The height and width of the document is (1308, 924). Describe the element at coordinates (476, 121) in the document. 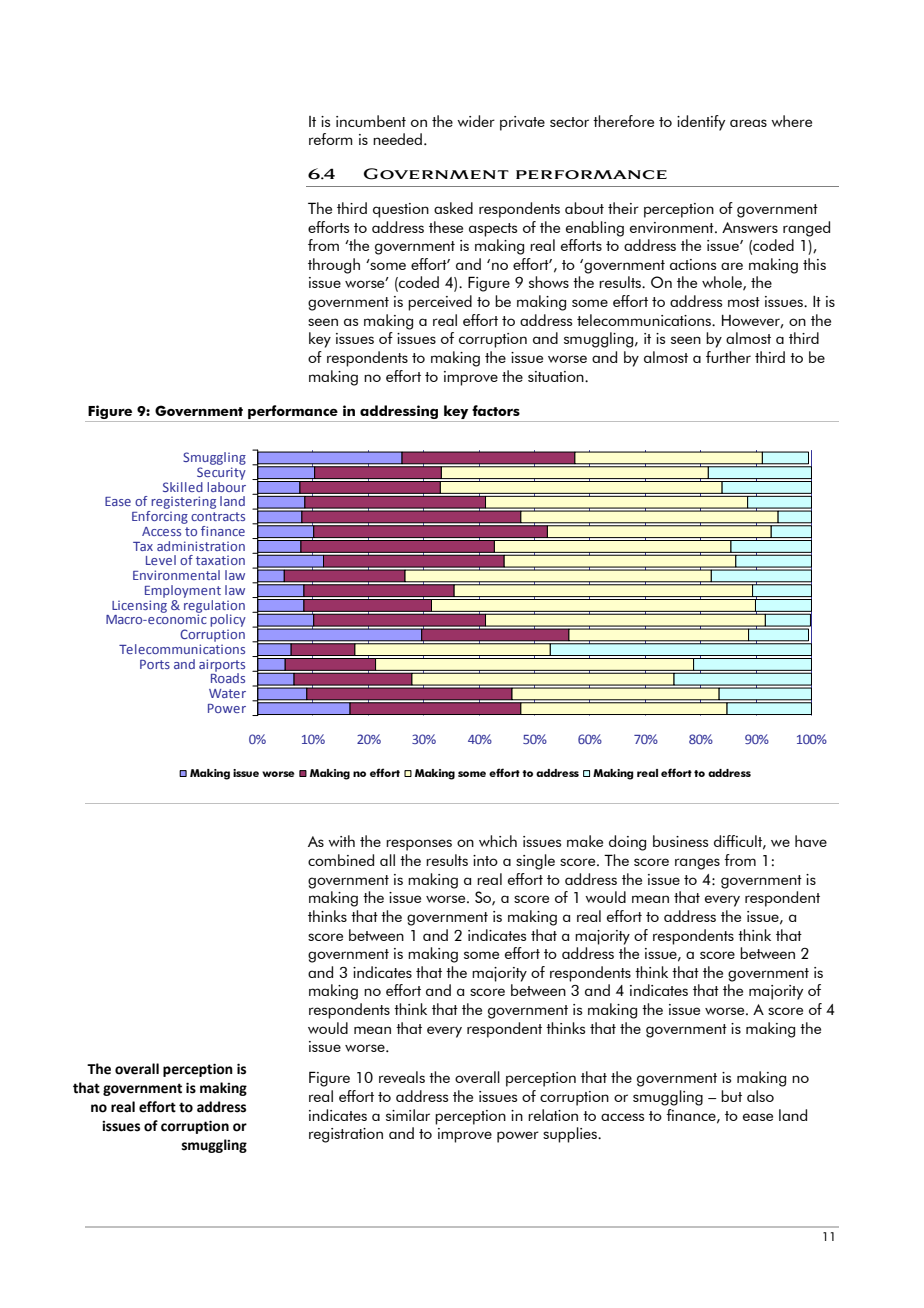

I see `wider` at that location.
